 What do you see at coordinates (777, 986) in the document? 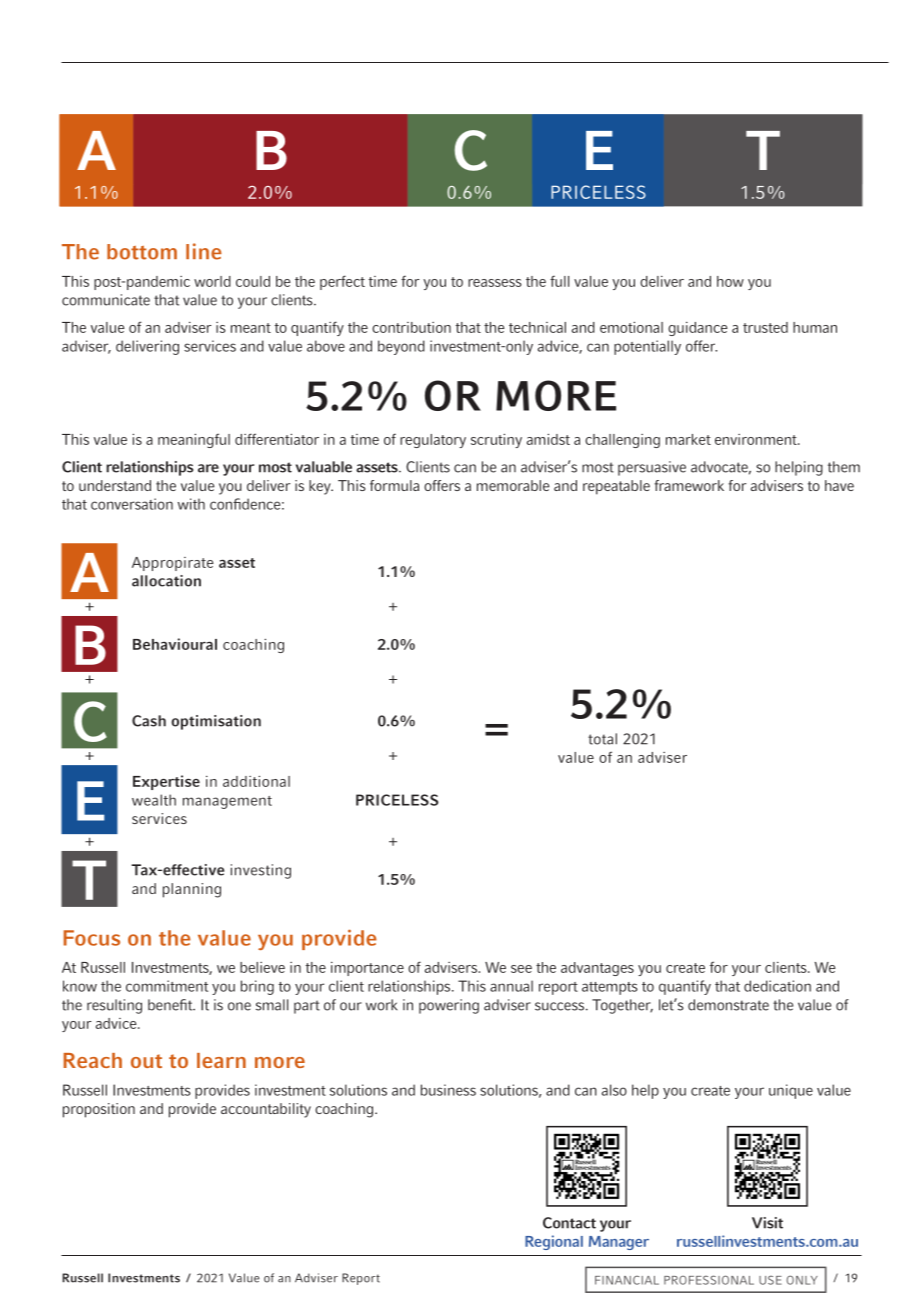
I see `dedication` at bounding box center [777, 986].
